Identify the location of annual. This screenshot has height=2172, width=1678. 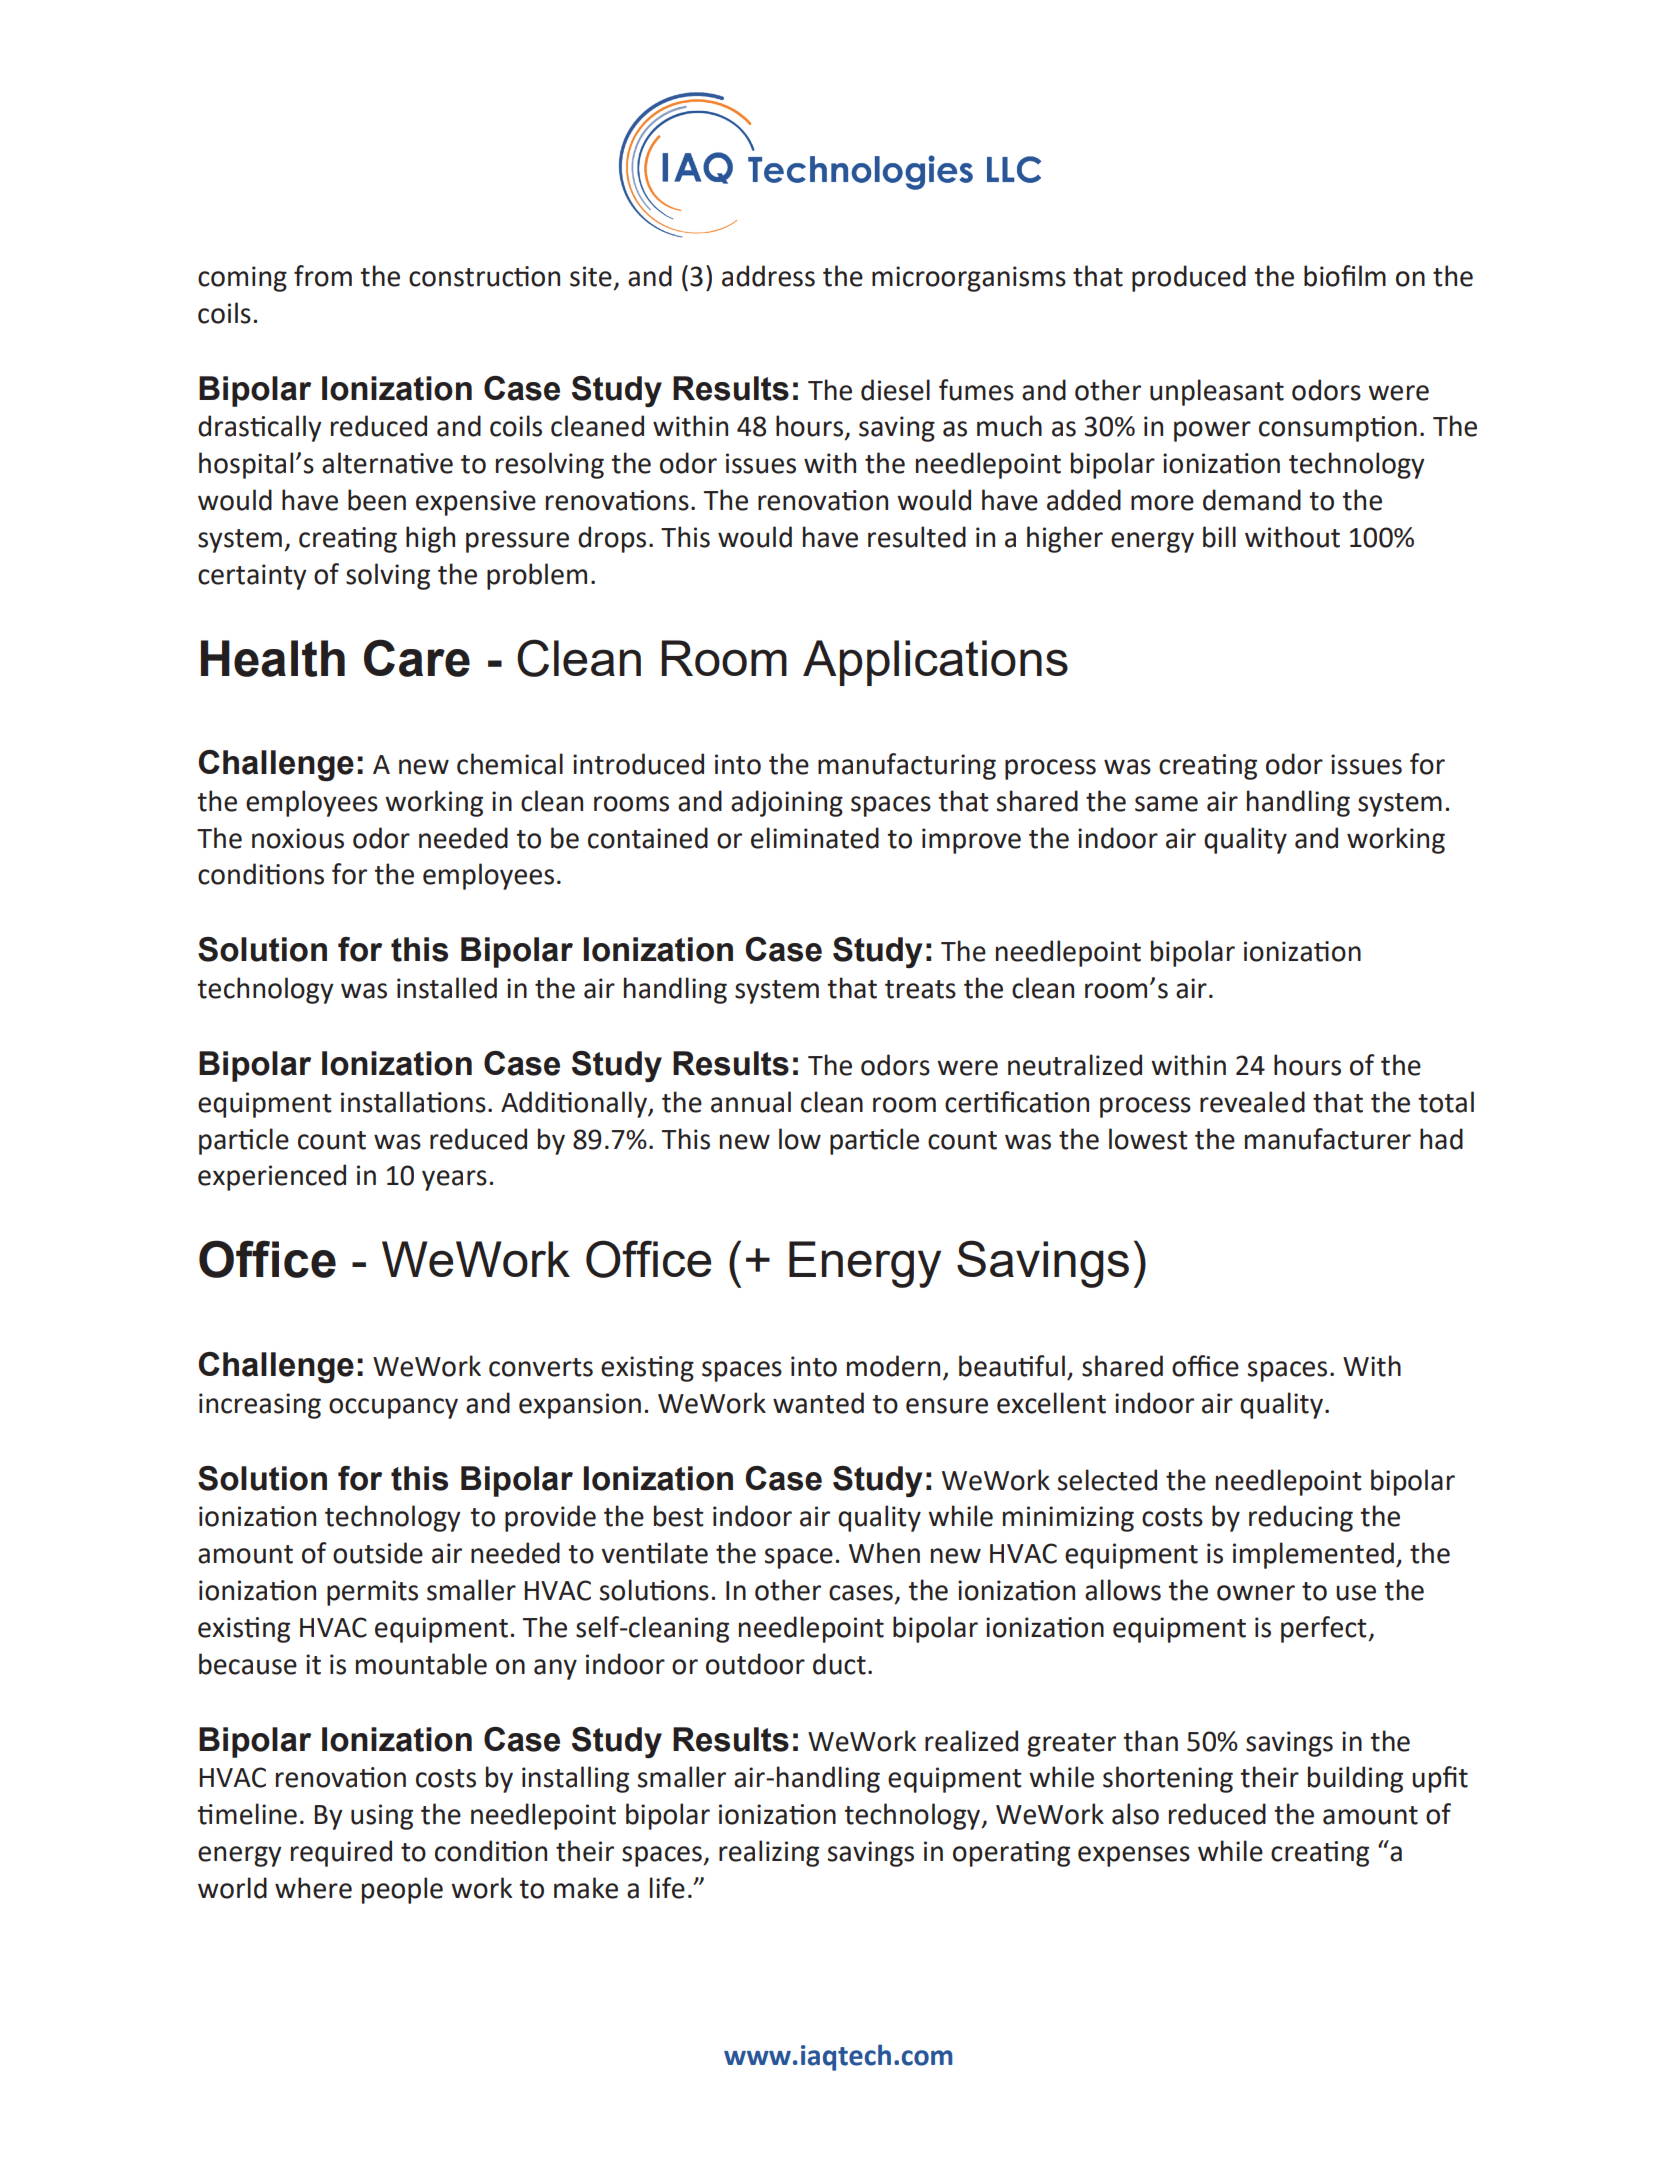
(751, 1102).
